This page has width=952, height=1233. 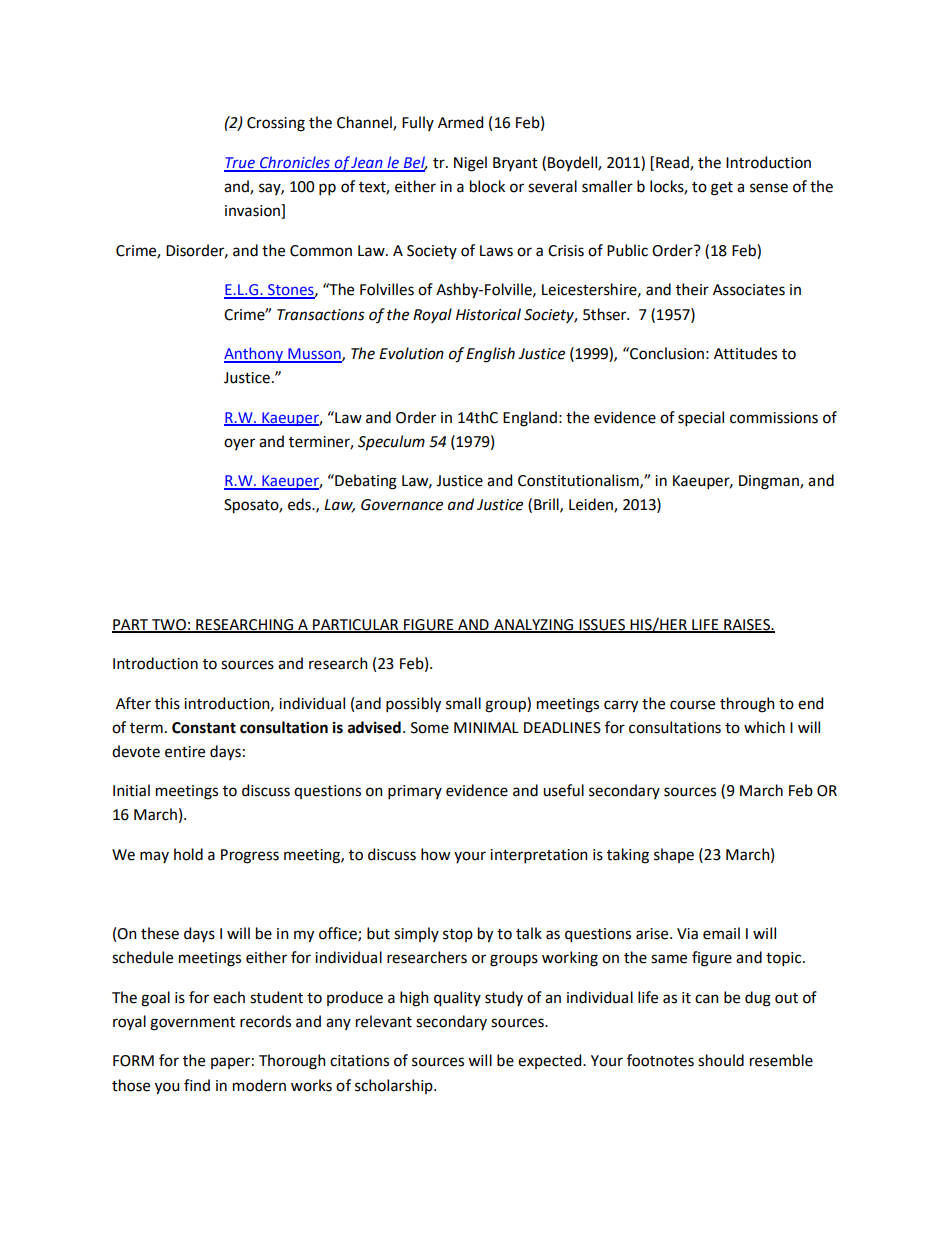 What do you see at coordinates (701, 418) in the page?
I see `special` at bounding box center [701, 418].
